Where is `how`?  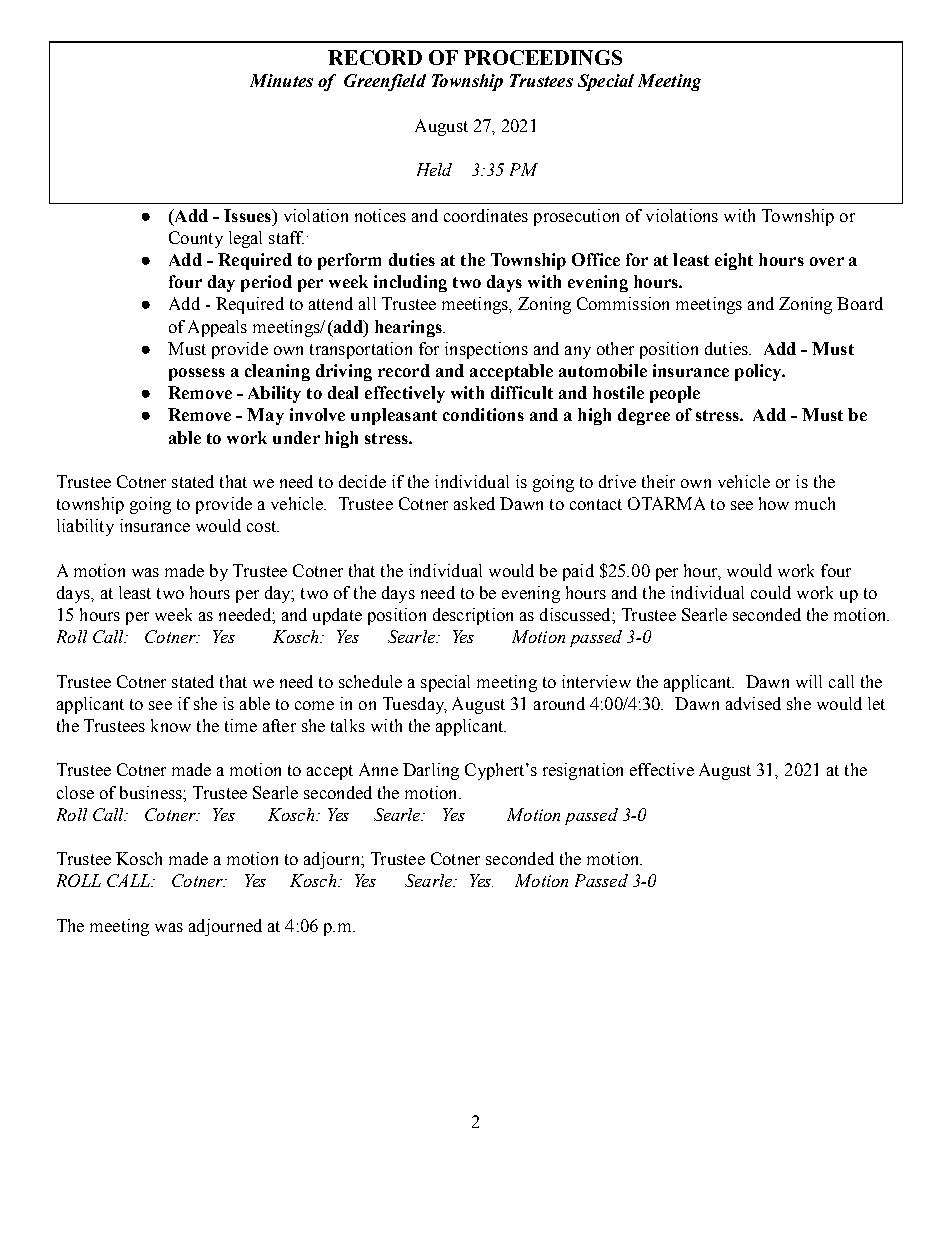
how is located at coordinates (774, 503).
